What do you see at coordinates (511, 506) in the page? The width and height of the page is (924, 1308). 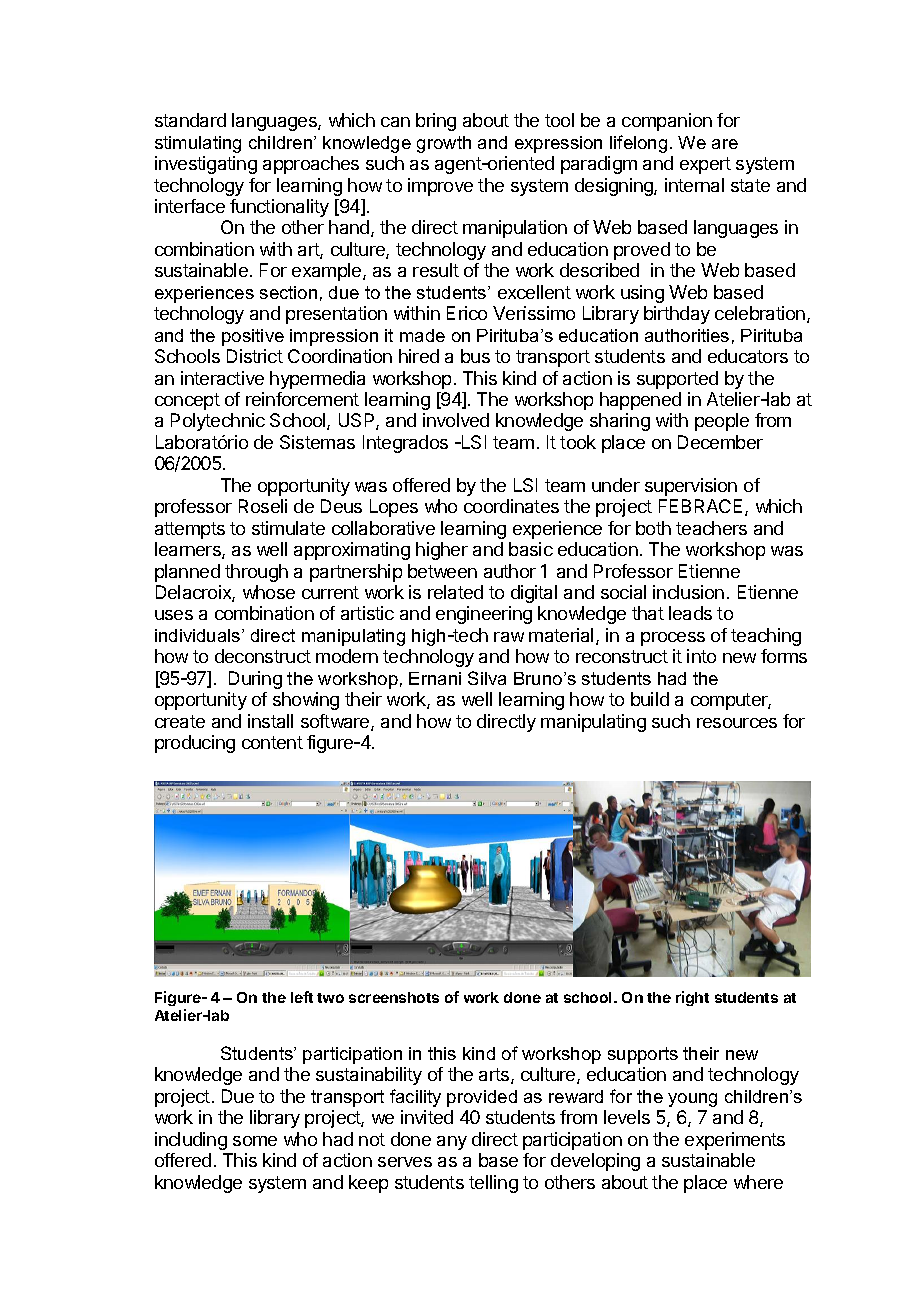 I see `coordinates` at bounding box center [511, 506].
